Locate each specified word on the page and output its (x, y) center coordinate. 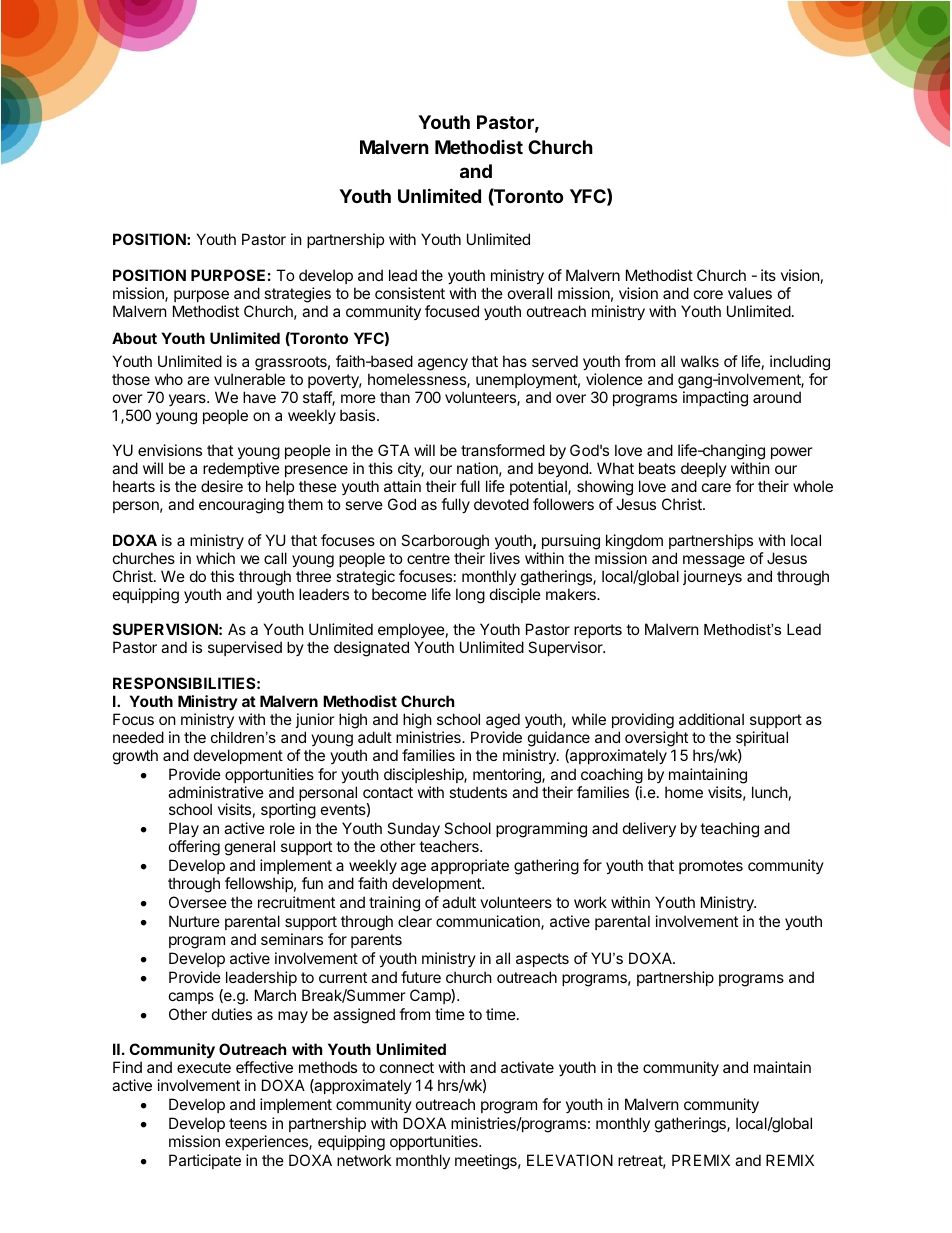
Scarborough (445, 542)
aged (503, 721)
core (708, 294)
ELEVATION (570, 1160)
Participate (205, 1161)
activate (527, 1067)
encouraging (241, 506)
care (716, 487)
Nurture (194, 921)
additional (711, 719)
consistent (410, 293)
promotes (711, 867)
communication (489, 922)
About (134, 338)
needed (138, 737)
